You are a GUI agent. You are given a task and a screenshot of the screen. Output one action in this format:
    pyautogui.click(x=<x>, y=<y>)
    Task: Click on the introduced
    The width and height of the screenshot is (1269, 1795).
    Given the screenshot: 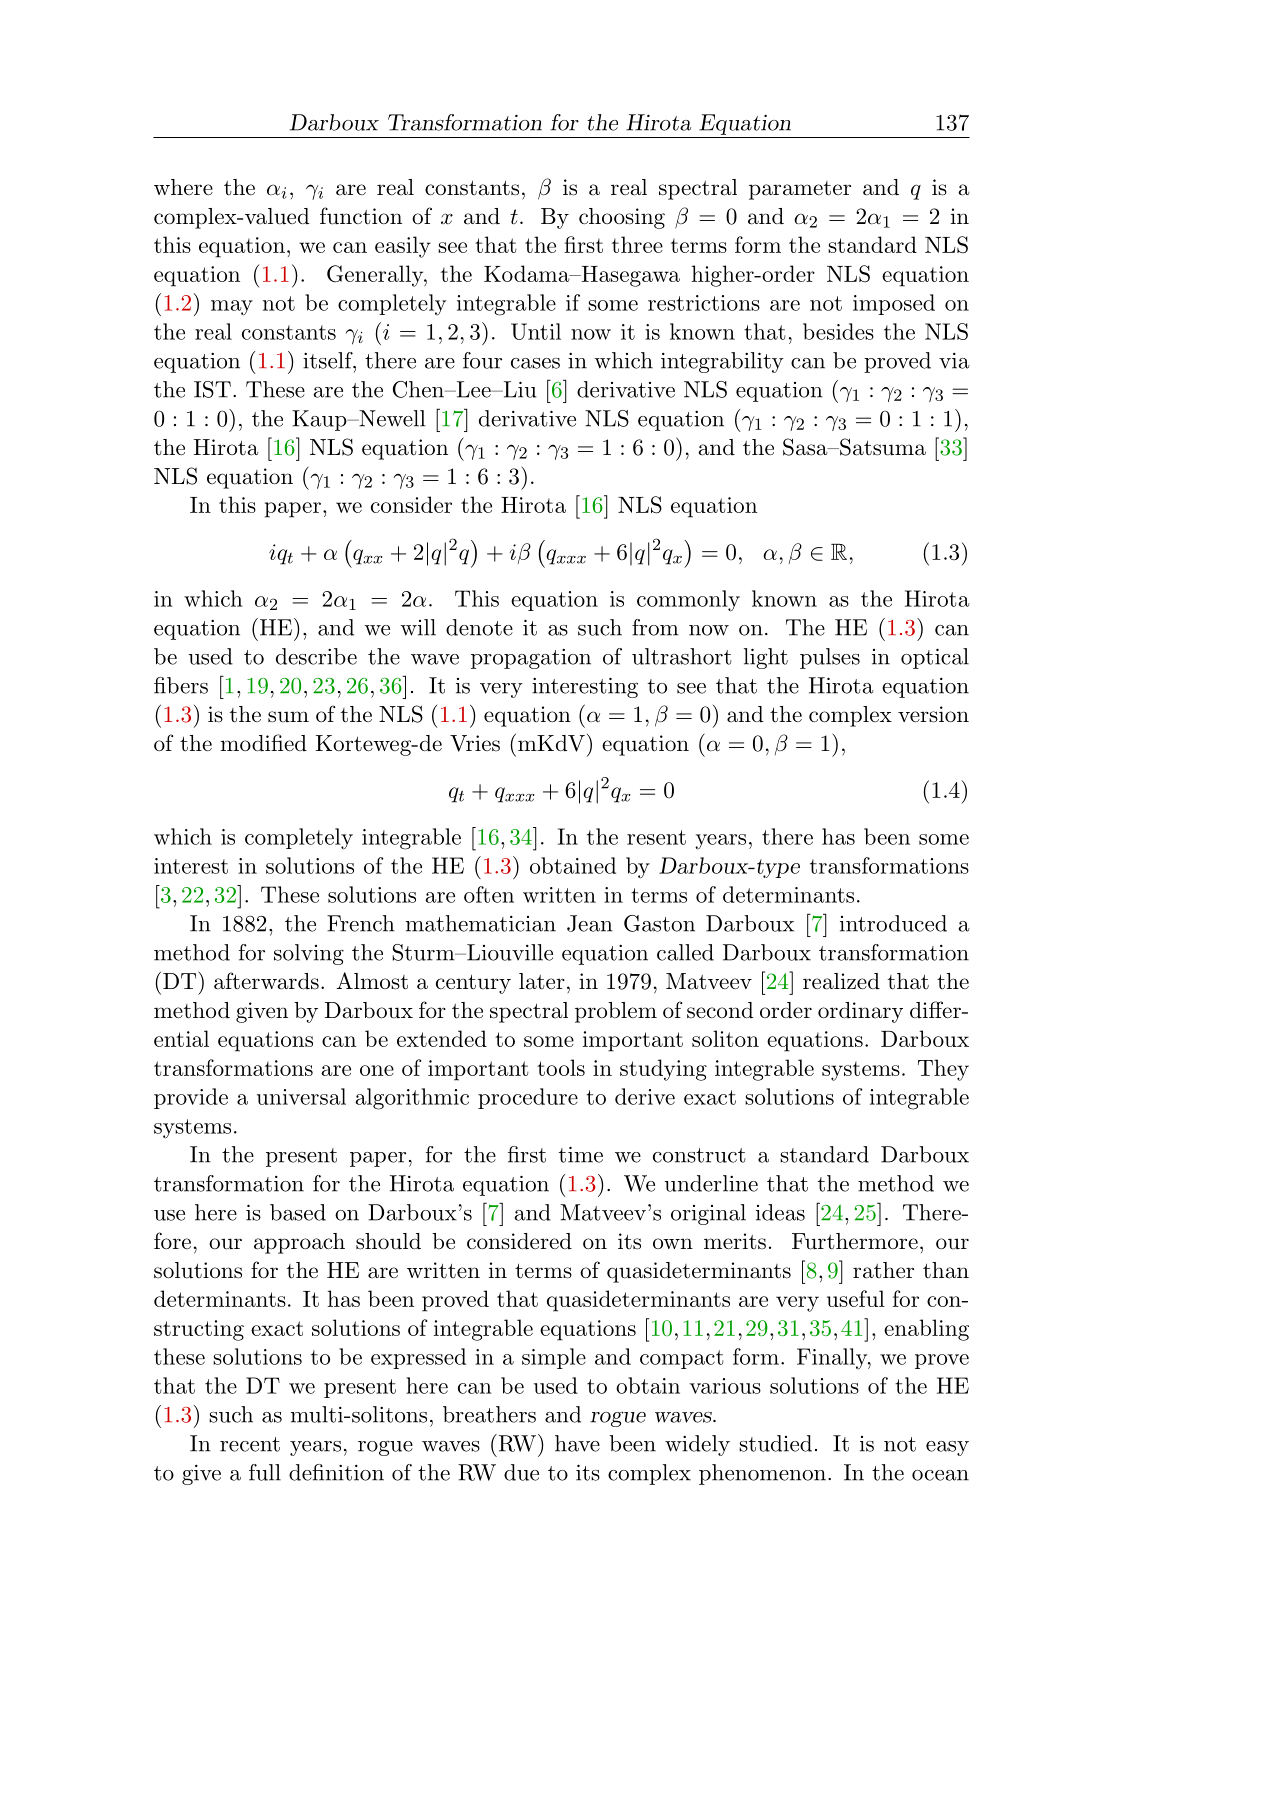 What is the action you would take?
    pyautogui.click(x=893, y=923)
